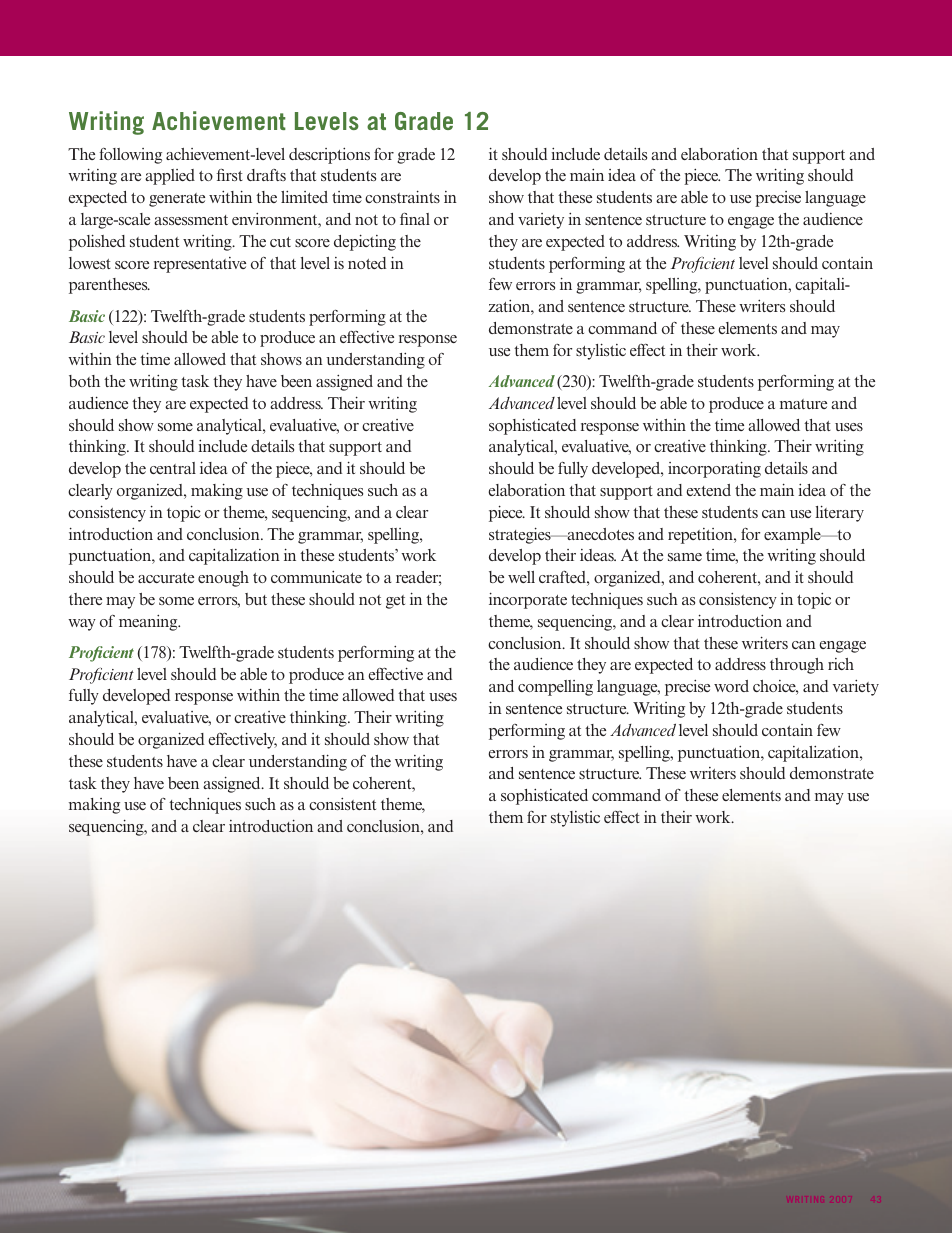 Image resolution: width=952 pixels, height=1233 pixels. I want to click on consistent, so click(342, 804).
